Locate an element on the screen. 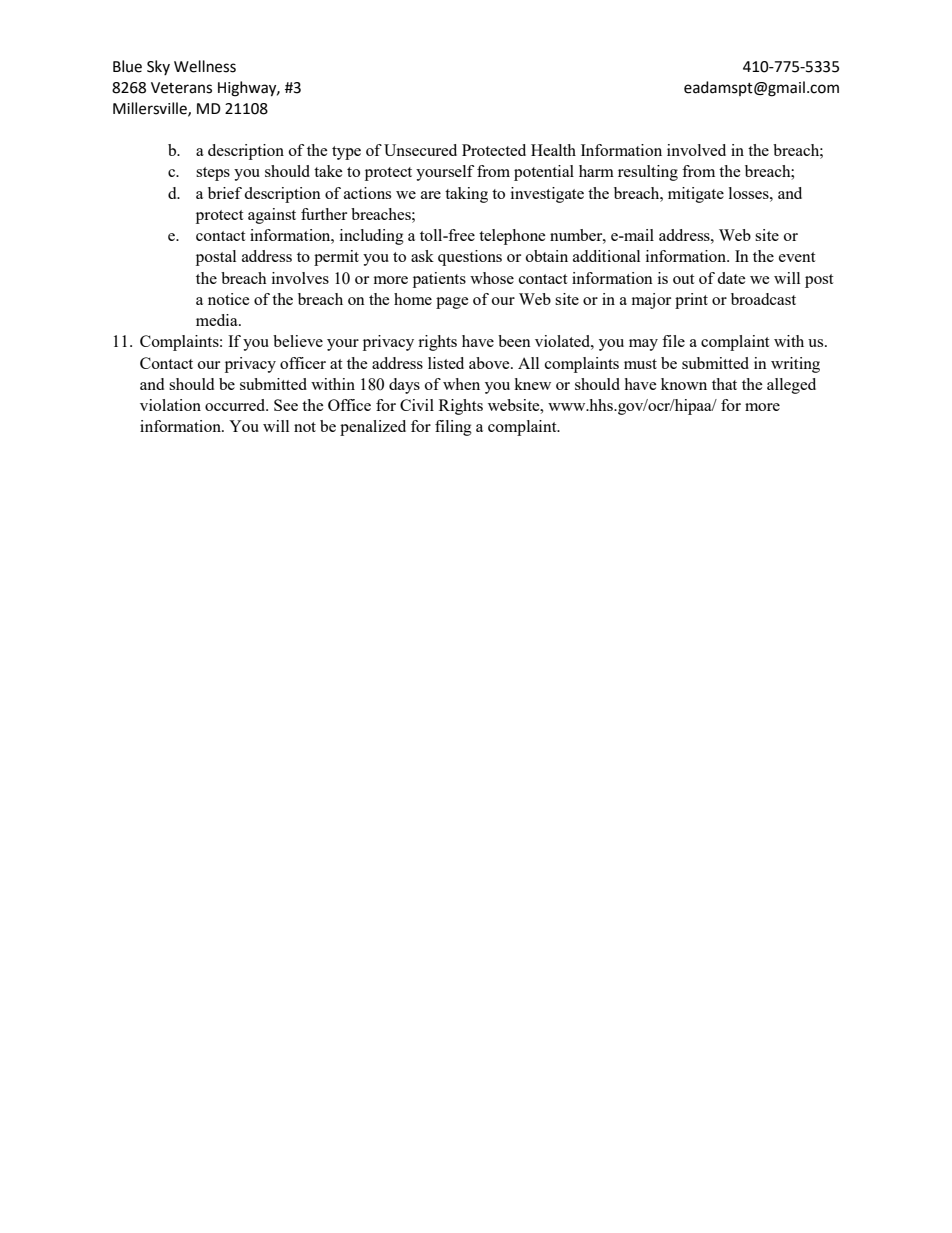 The image size is (952, 1233). event is located at coordinates (797, 257).
